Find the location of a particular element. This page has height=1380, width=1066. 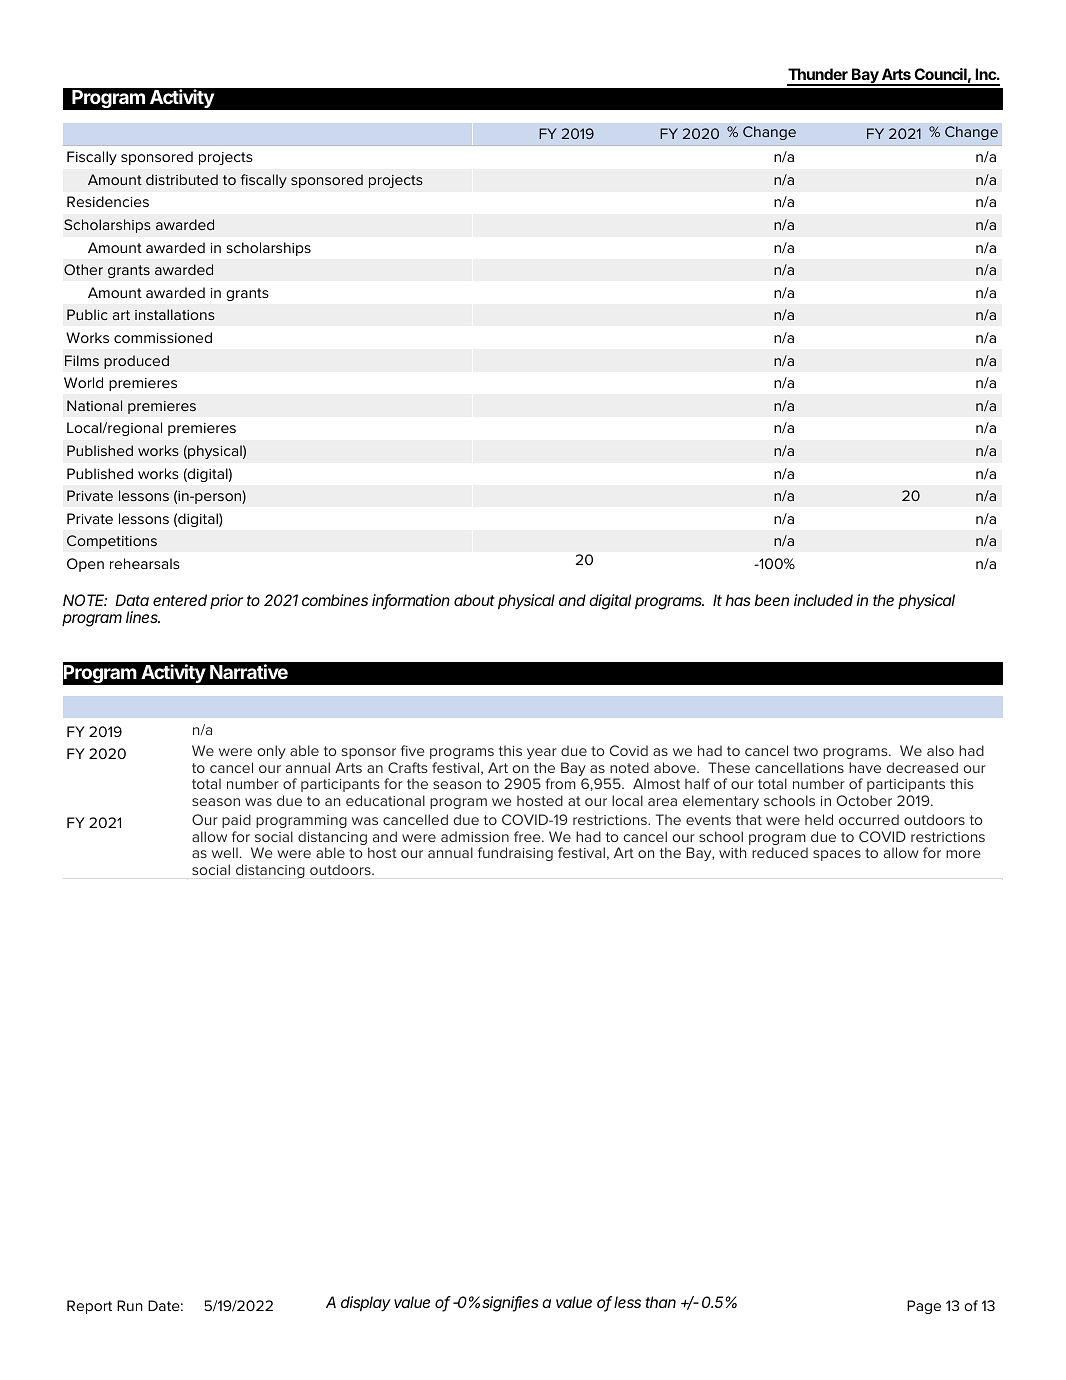

about is located at coordinates (474, 600).
